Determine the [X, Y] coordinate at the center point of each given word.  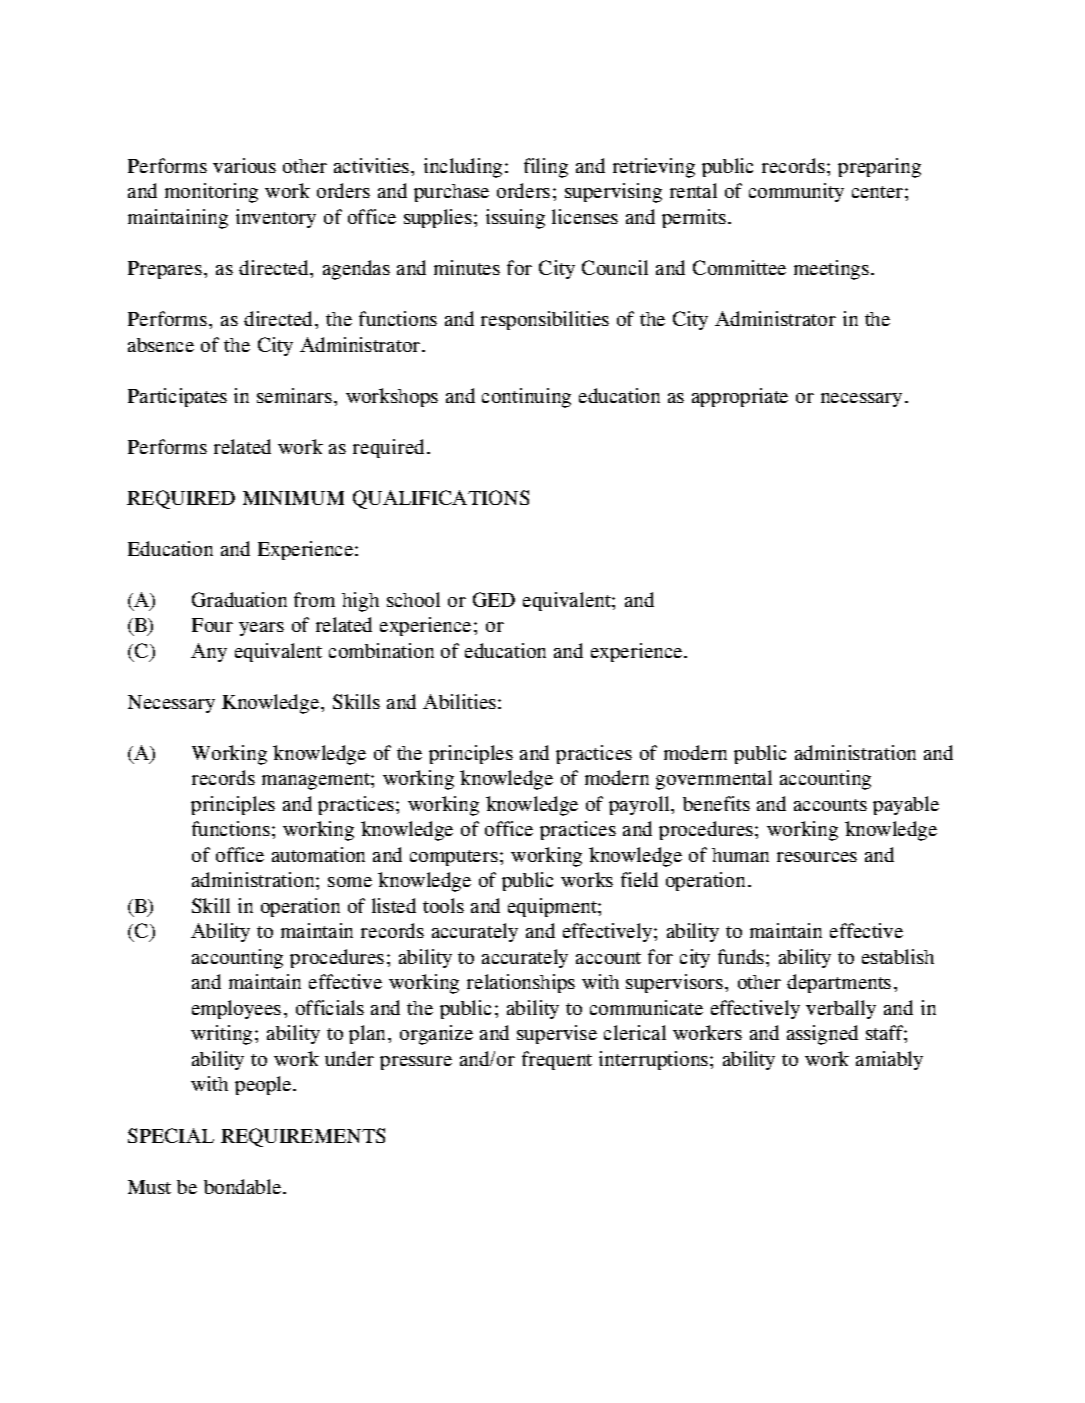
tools [443, 905]
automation [318, 854]
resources [817, 857]
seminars [294, 395]
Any [209, 652]
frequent [557, 1060]
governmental [714, 780]
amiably [889, 1060]
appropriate [740, 397]
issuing [515, 219]
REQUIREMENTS [303, 1137]
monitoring [211, 193]
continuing [526, 398]
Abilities [459, 701]
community [796, 192]
